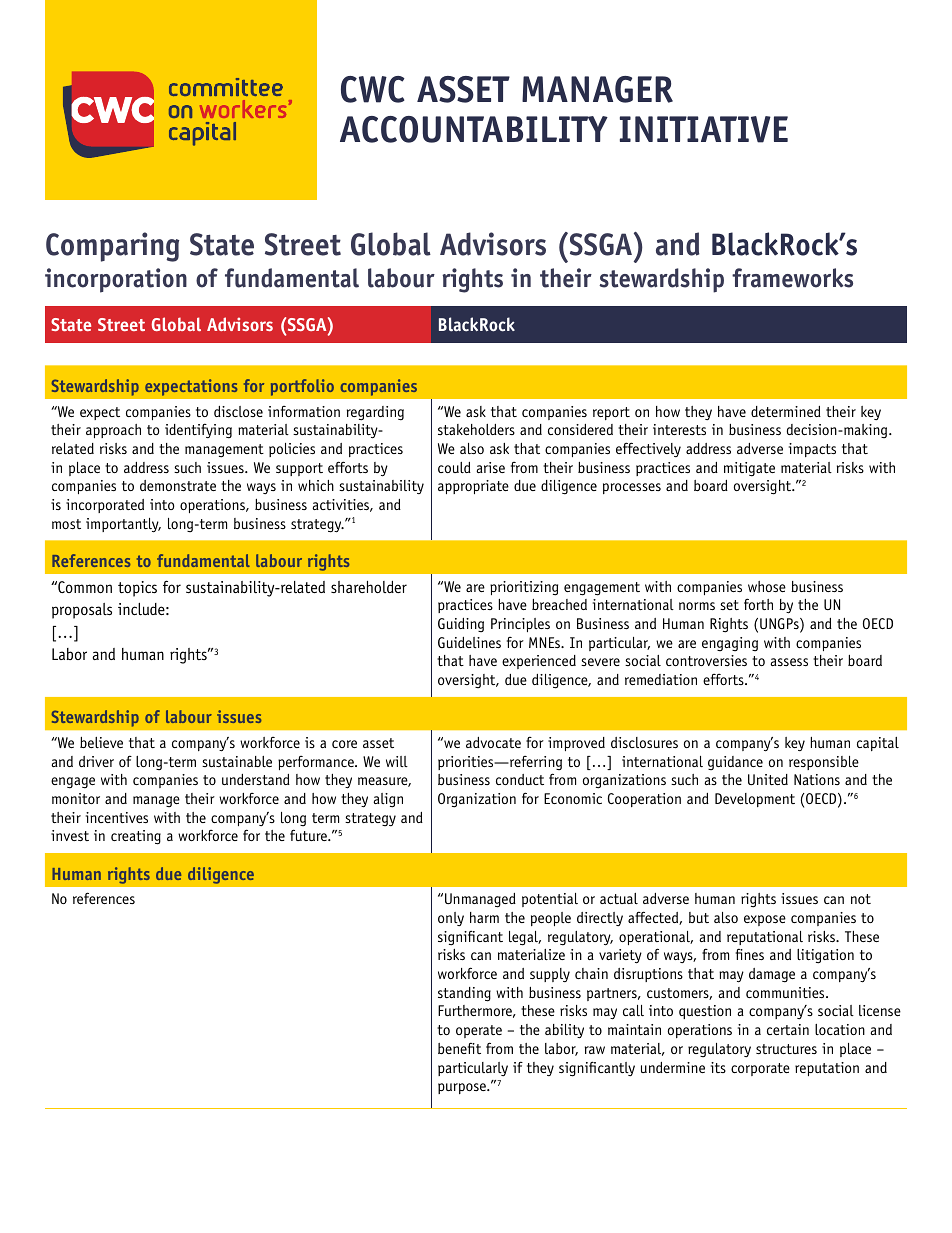 The image size is (952, 1233). I want to click on operate, so click(479, 1031).
